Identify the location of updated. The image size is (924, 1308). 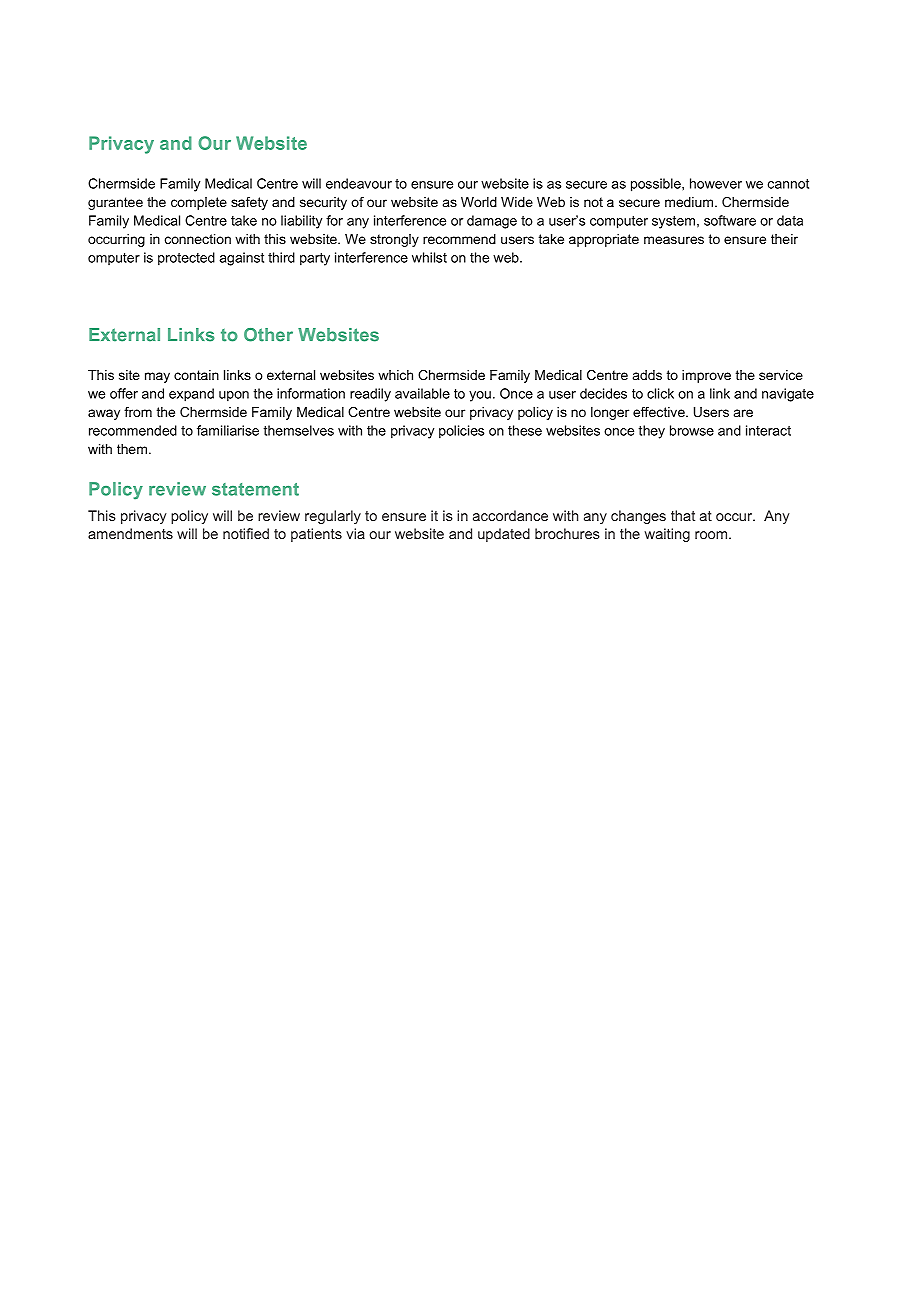
(504, 535).
